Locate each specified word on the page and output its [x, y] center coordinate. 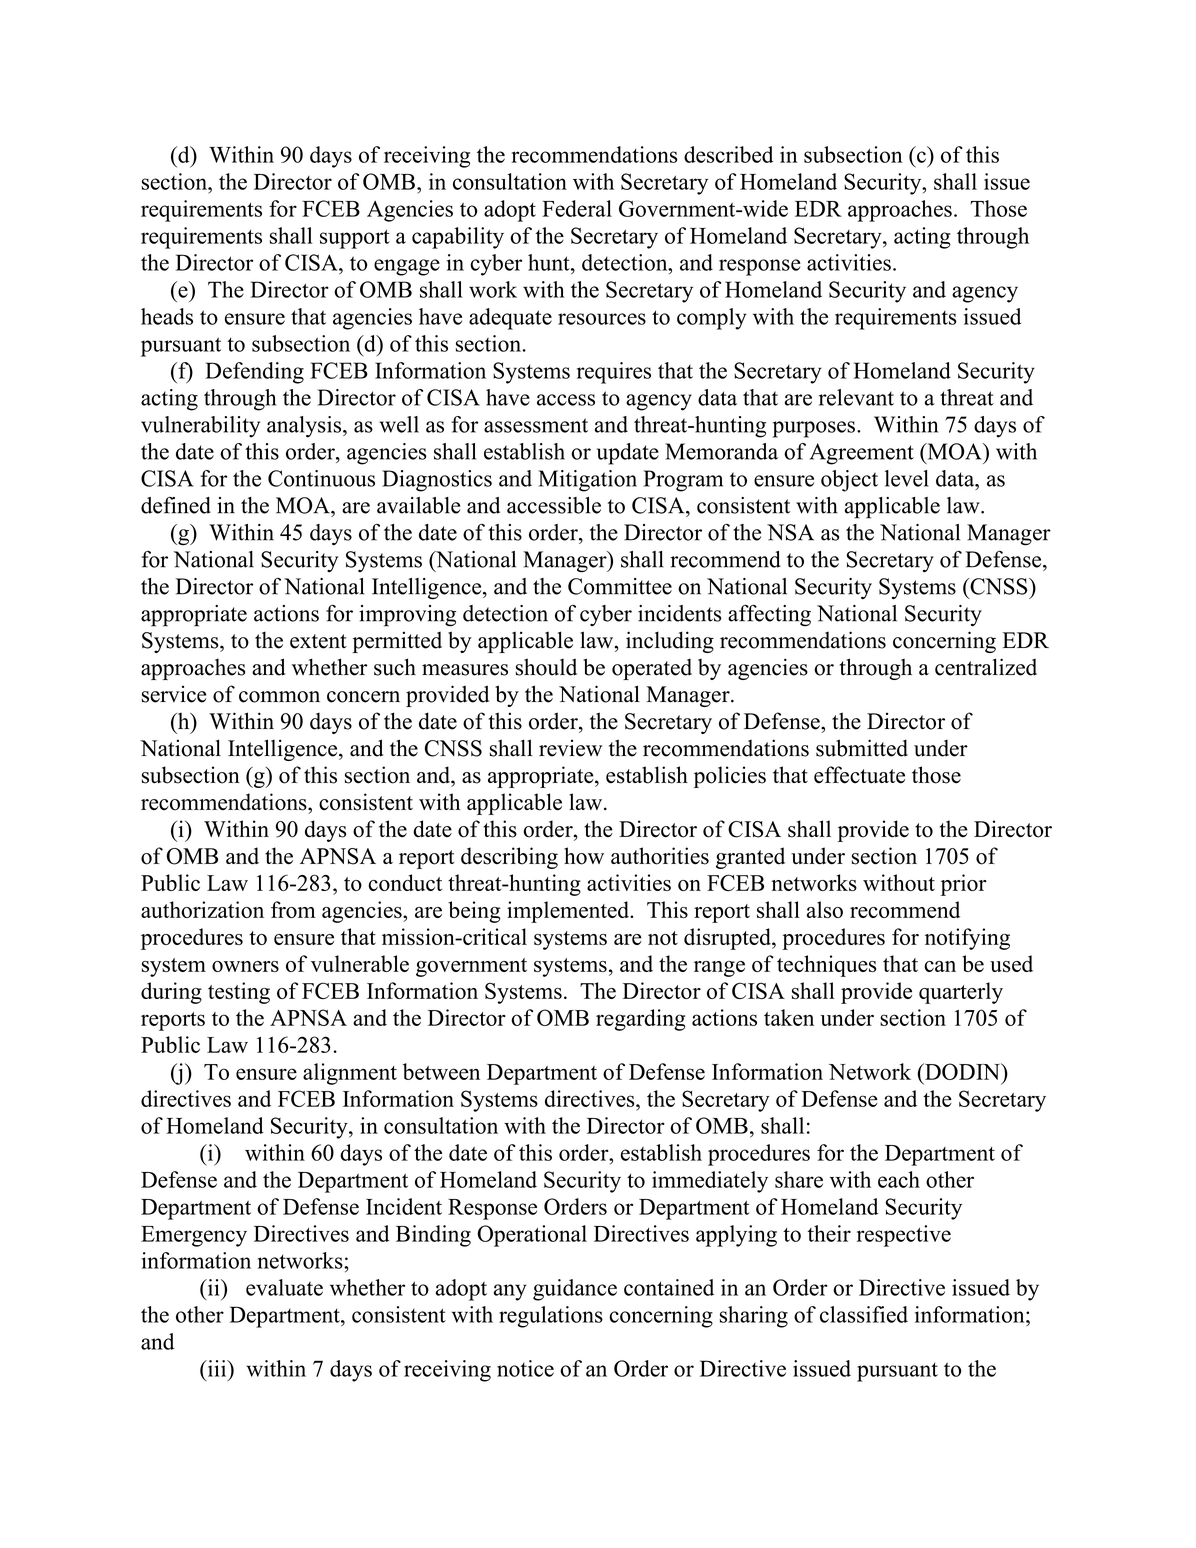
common [279, 697]
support [355, 239]
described [728, 154]
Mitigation [588, 481]
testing [239, 993]
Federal [577, 208]
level [907, 478]
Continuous [321, 478]
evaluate [284, 1287]
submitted [862, 748]
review [570, 748]
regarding [641, 1020]
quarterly [961, 993]
